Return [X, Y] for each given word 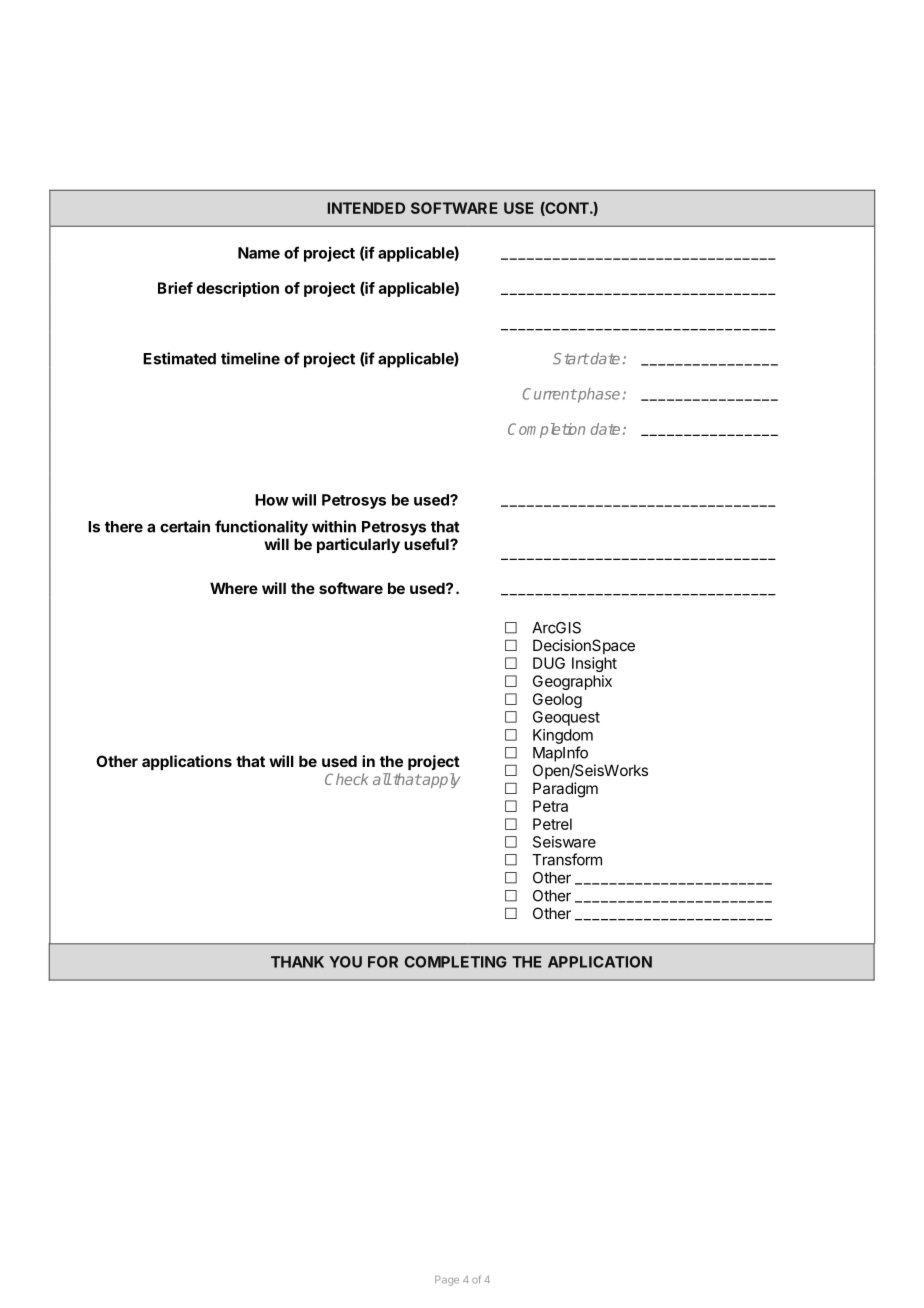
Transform [567, 859]
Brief [175, 288]
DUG [549, 663]
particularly [358, 545]
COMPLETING [456, 962]
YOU [345, 962]
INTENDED [366, 208]
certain [185, 526]
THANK [297, 962]
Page [447, 1281]
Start [571, 359]
